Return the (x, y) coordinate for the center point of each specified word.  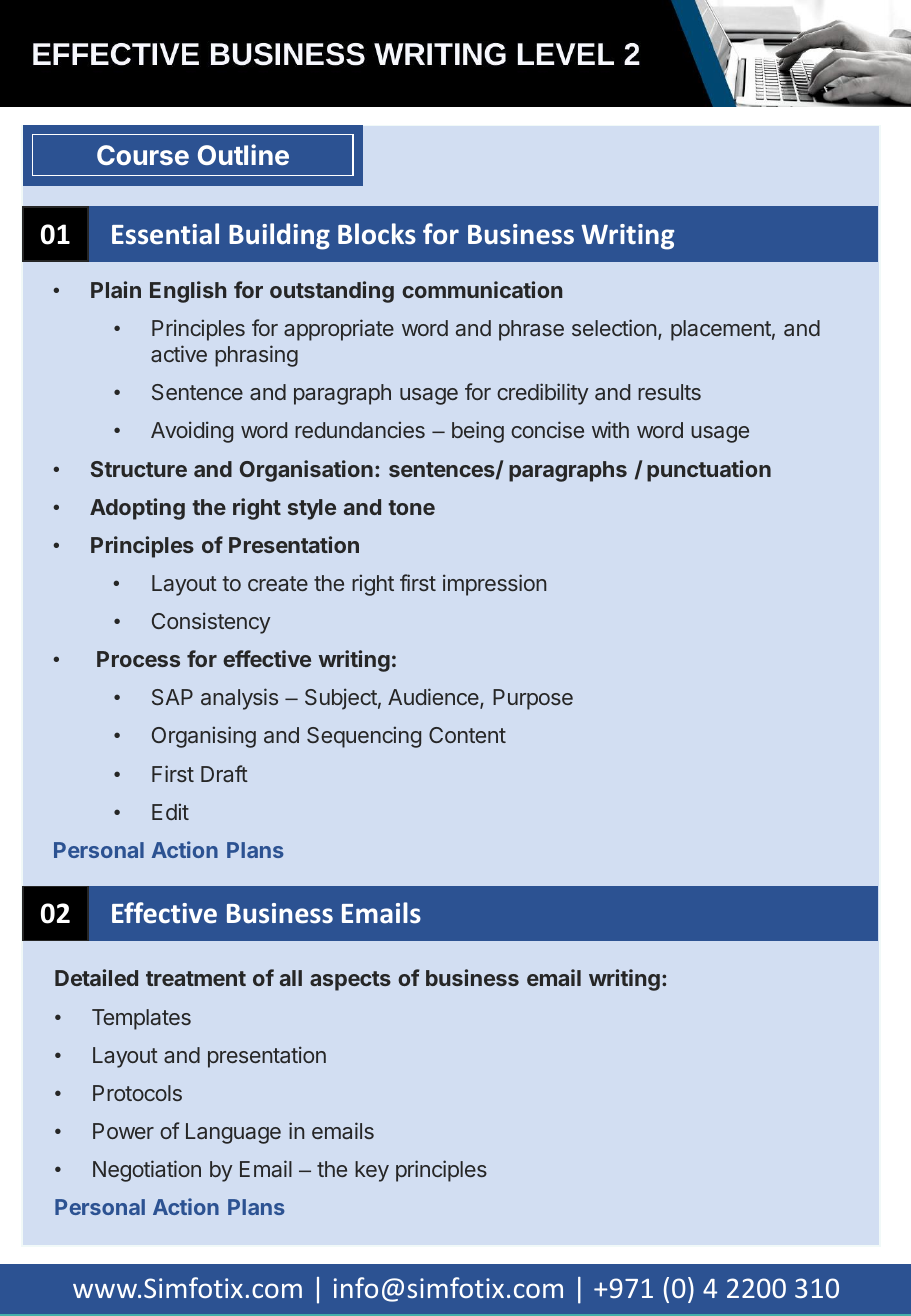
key (372, 1171)
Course (143, 155)
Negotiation (147, 1171)
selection (614, 327)
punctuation (709, 471)
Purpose (533, 699)
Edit (170, 811)
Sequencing (364, 737)
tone (411, 507)
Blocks (377, 234)
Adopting (137, 509)
